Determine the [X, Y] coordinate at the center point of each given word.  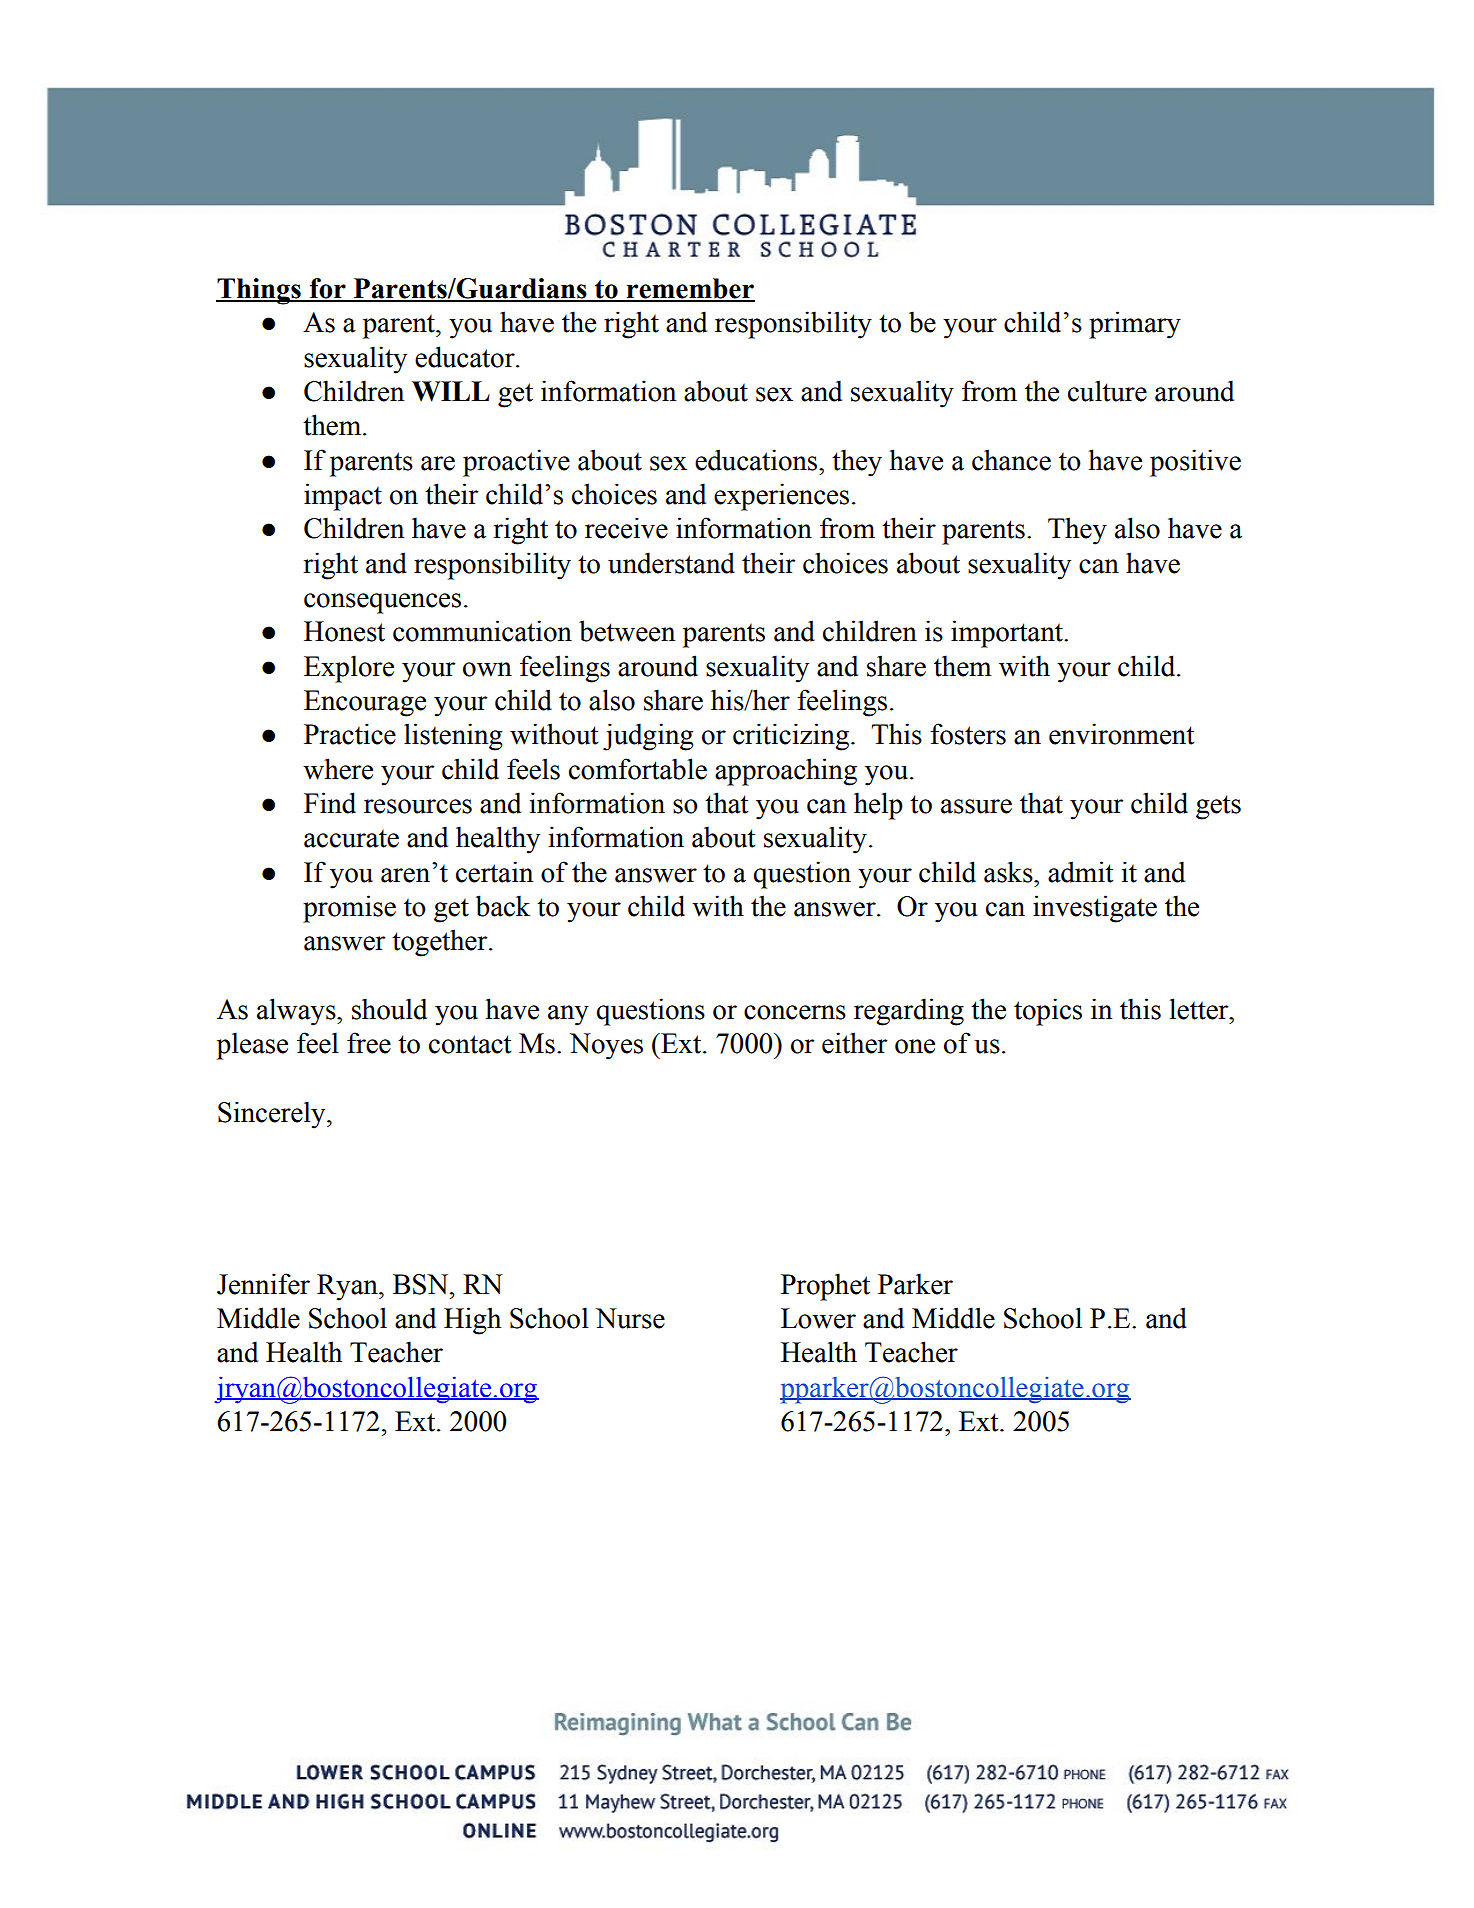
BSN [422, 1284]
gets [1218, 807]
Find [330, 803]
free [369, 1043]
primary [1135, 325]
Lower [818, 1318]
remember [690, 289]
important [1008, 634]
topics [1048, 1012]
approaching [786, 772]
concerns [795, 1012]
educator [466, 357]
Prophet [825, 1287]
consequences [382, 603]
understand [671, 563]
